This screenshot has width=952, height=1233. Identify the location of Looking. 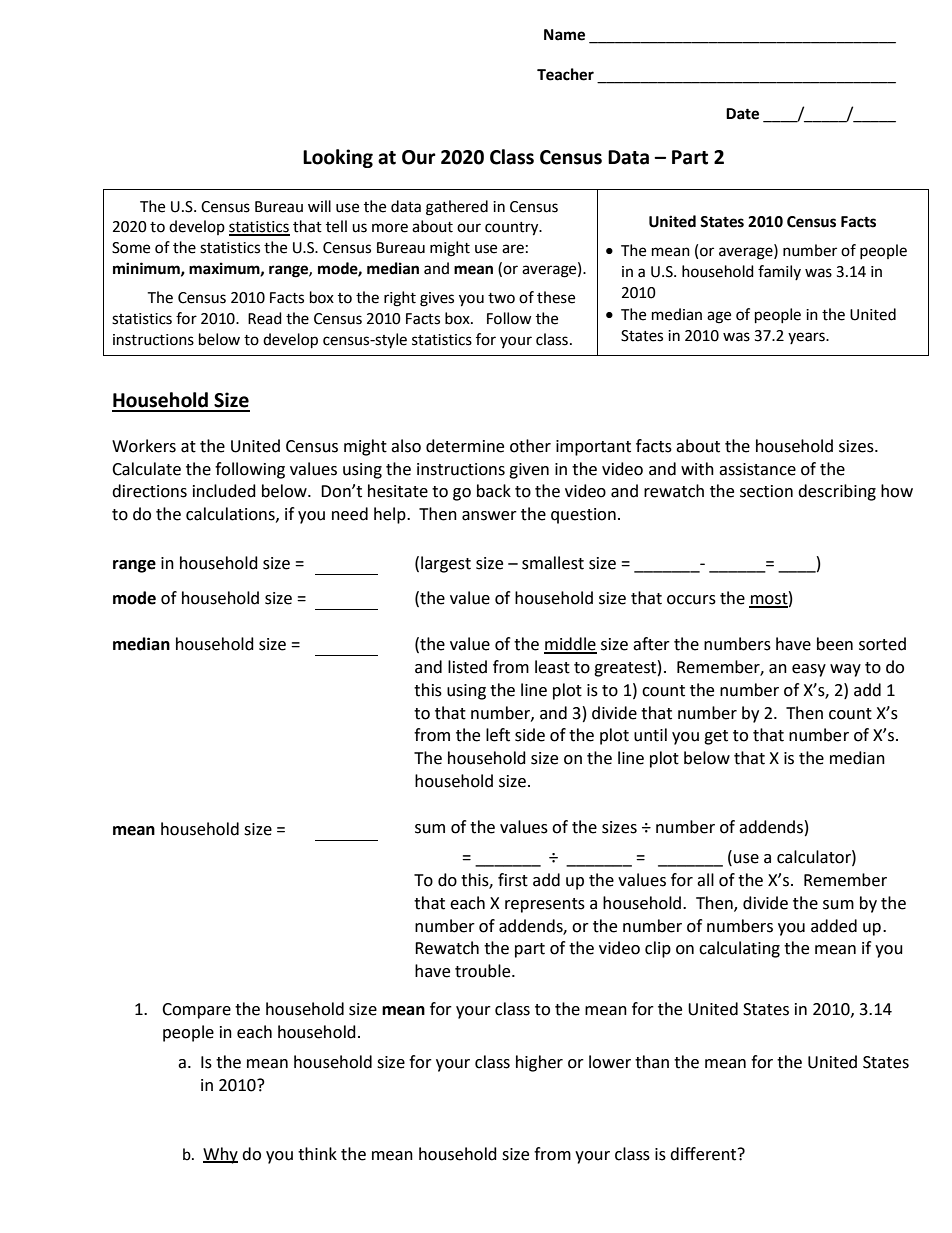
(338, 158).
